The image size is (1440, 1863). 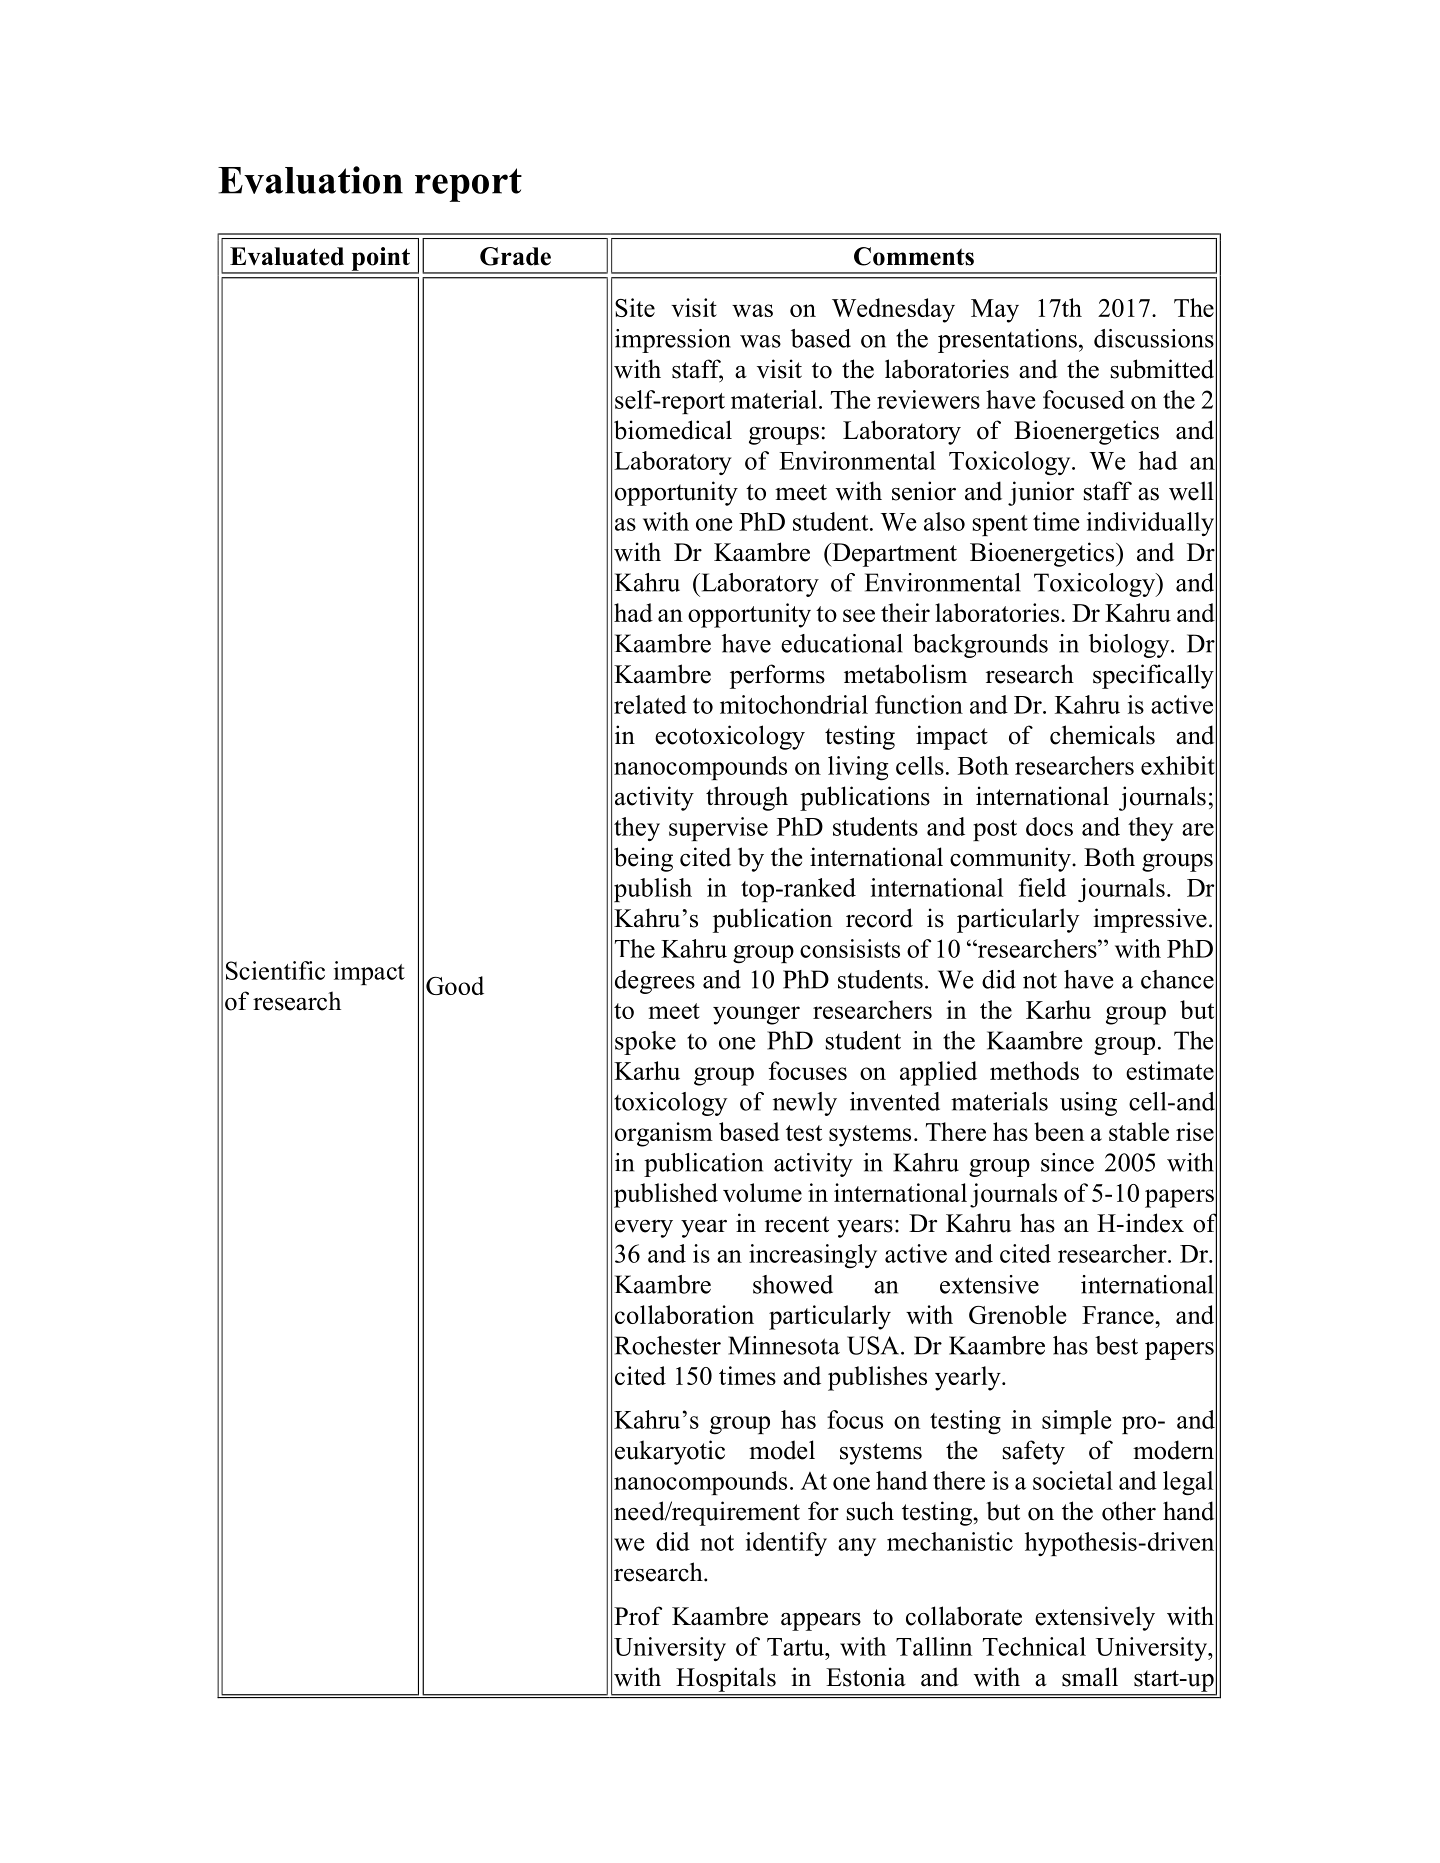 I want to click on Prof, so click(x=638, y=1616).
